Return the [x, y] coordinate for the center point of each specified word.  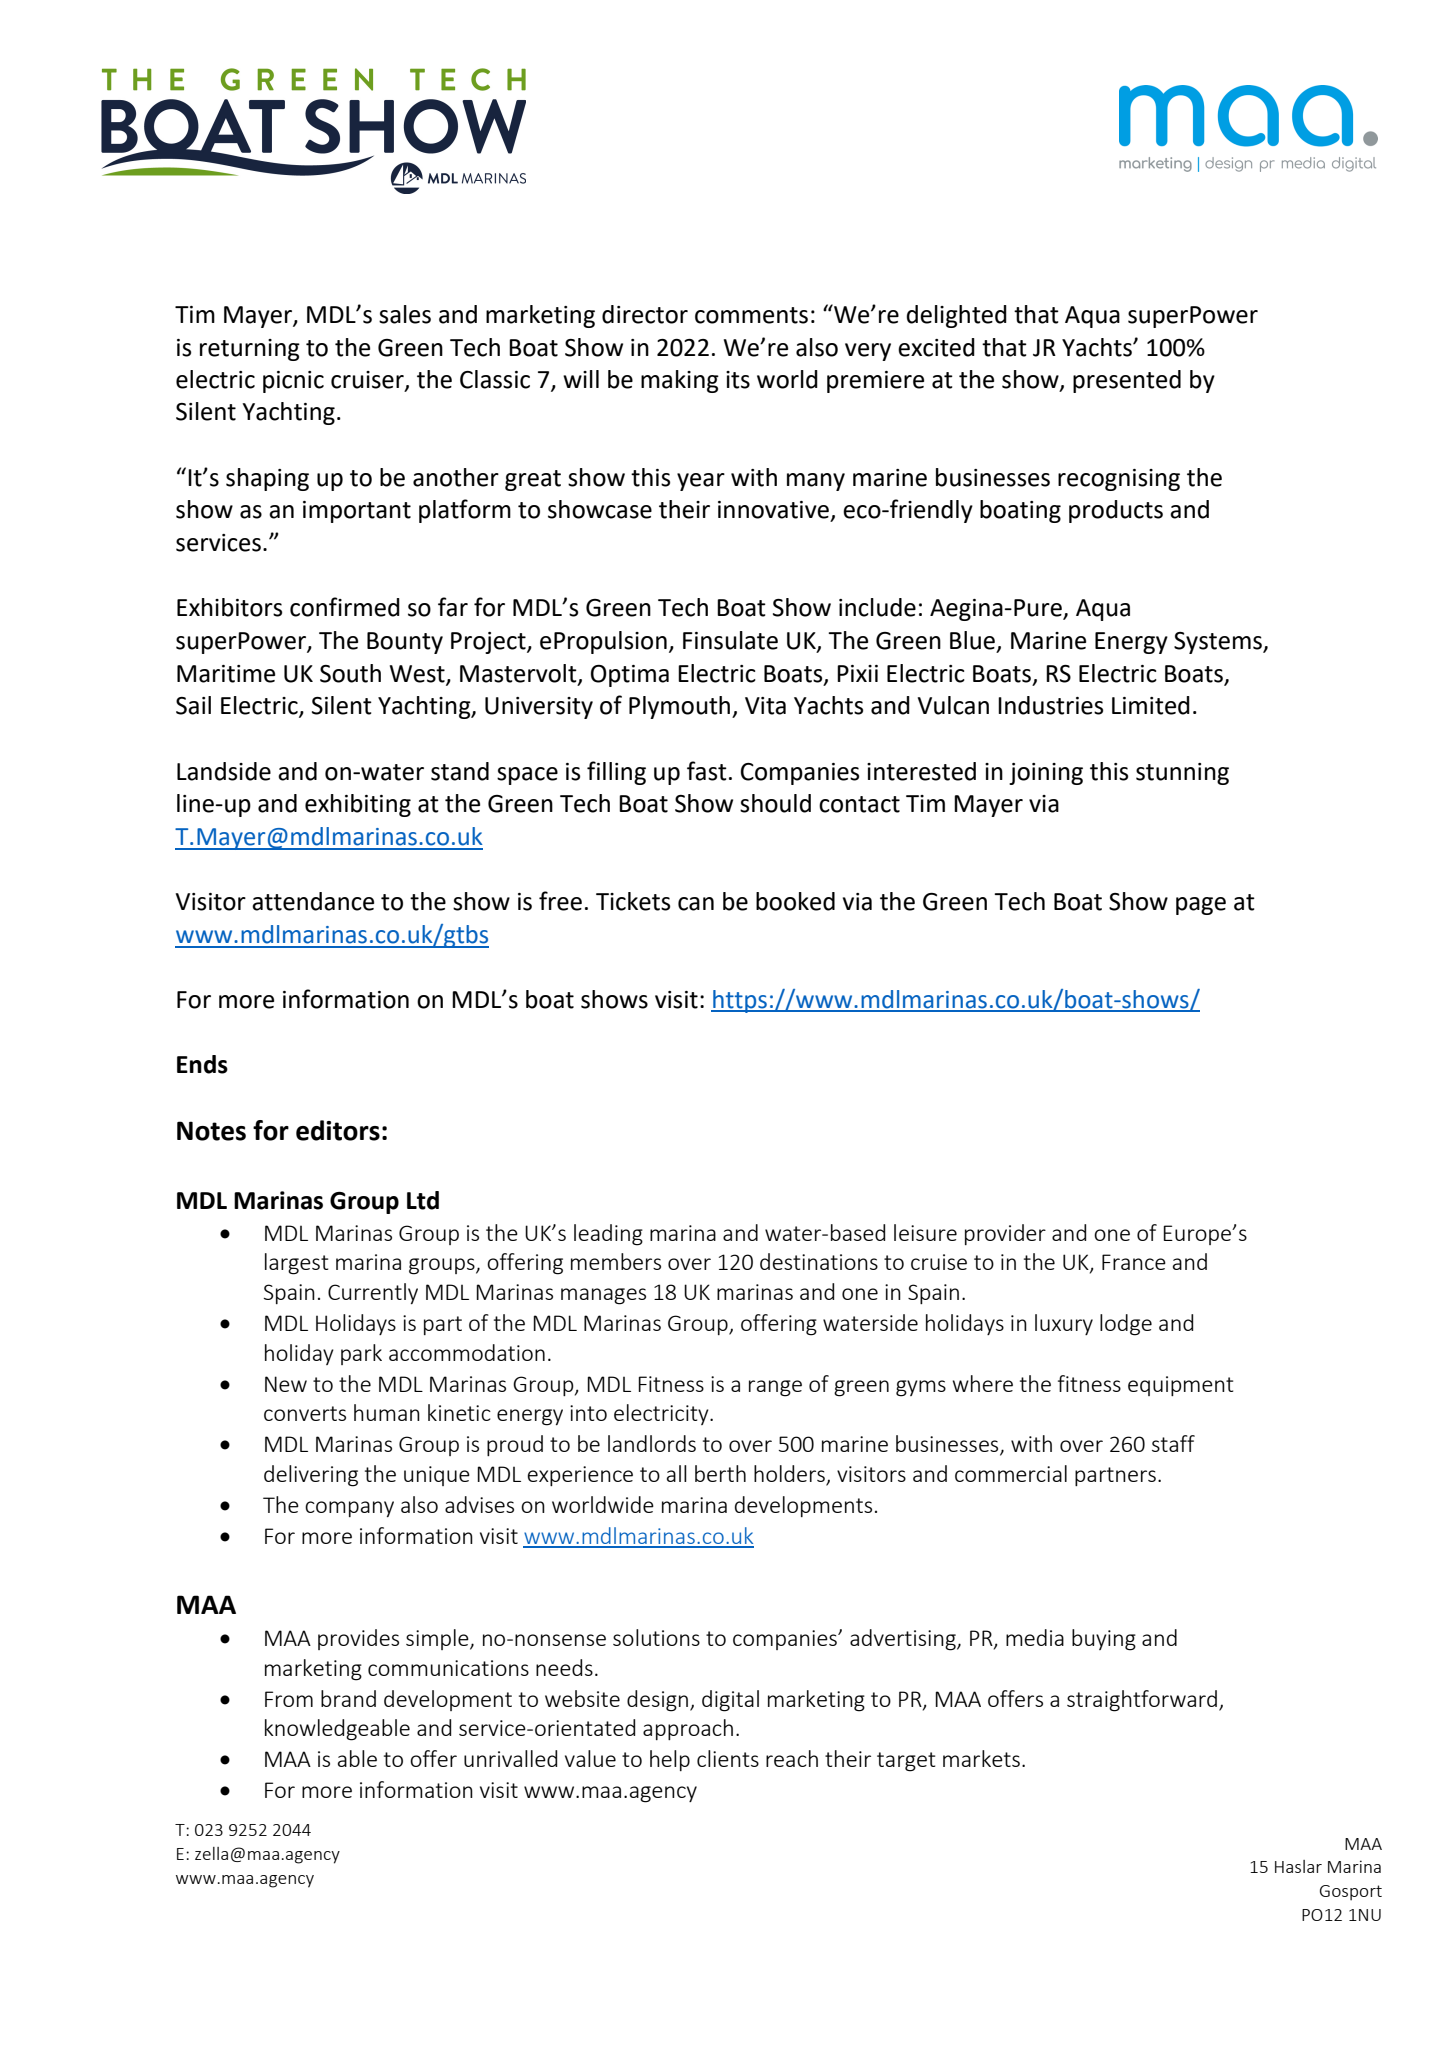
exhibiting [358, 805]
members [616, 1261]
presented [1127, 381]
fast [707, 771]
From [289, 1699]
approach [688, 1729]
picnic [293, 382]
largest [296, 1264]
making [680, 381]
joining [1046, 774]
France [1134, 1262]
